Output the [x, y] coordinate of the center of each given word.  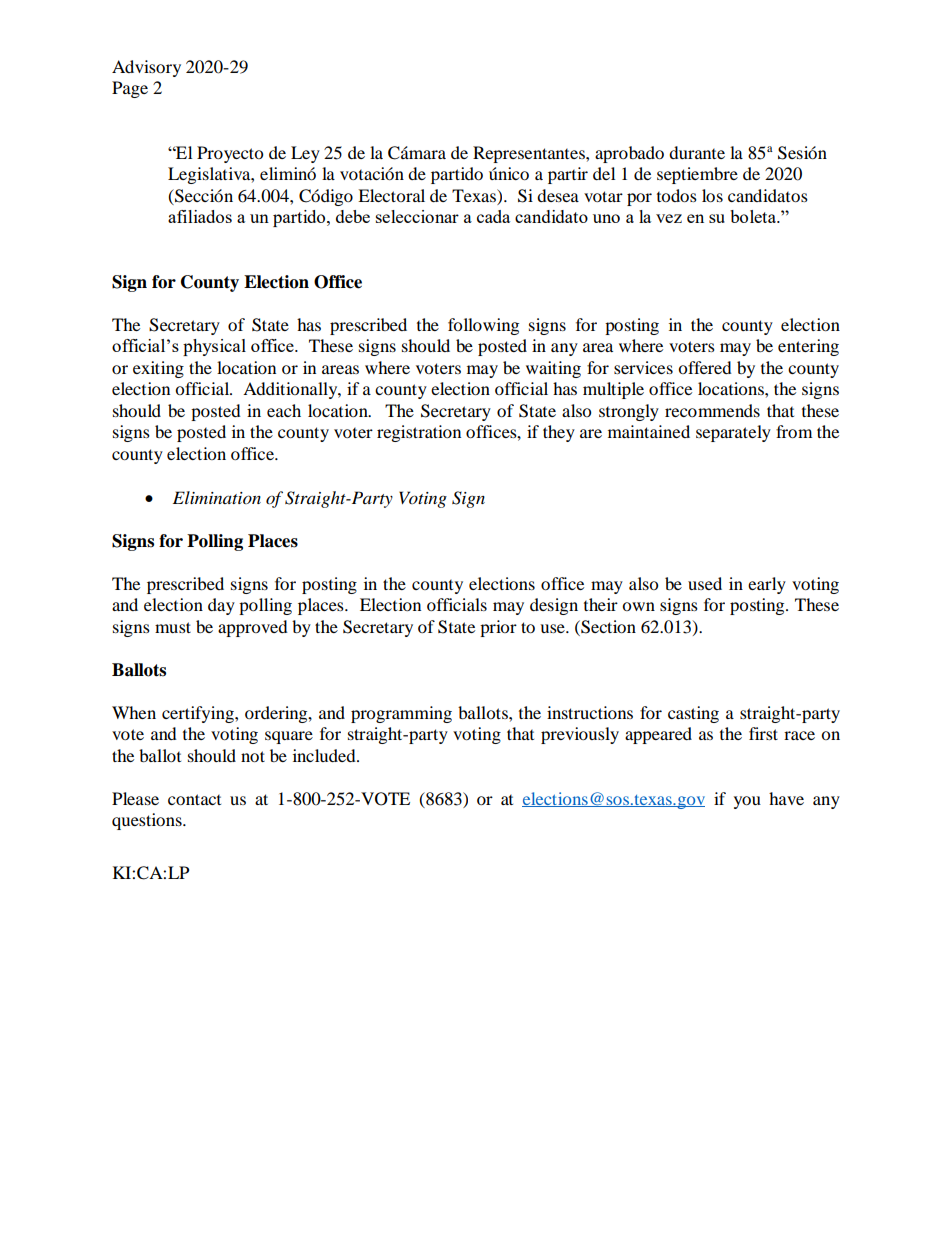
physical [214, 347]
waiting [553, 369]
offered [705, 367]
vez [669, 218]
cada [493, 216]
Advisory [146, 68]
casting [693, 714]
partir [568, 175]
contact [194, 799]
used [705, 583]
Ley [305, 154]
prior [498, 628]
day [221, 606]
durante [697, 152]
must [173, 627]
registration [419, 433]
